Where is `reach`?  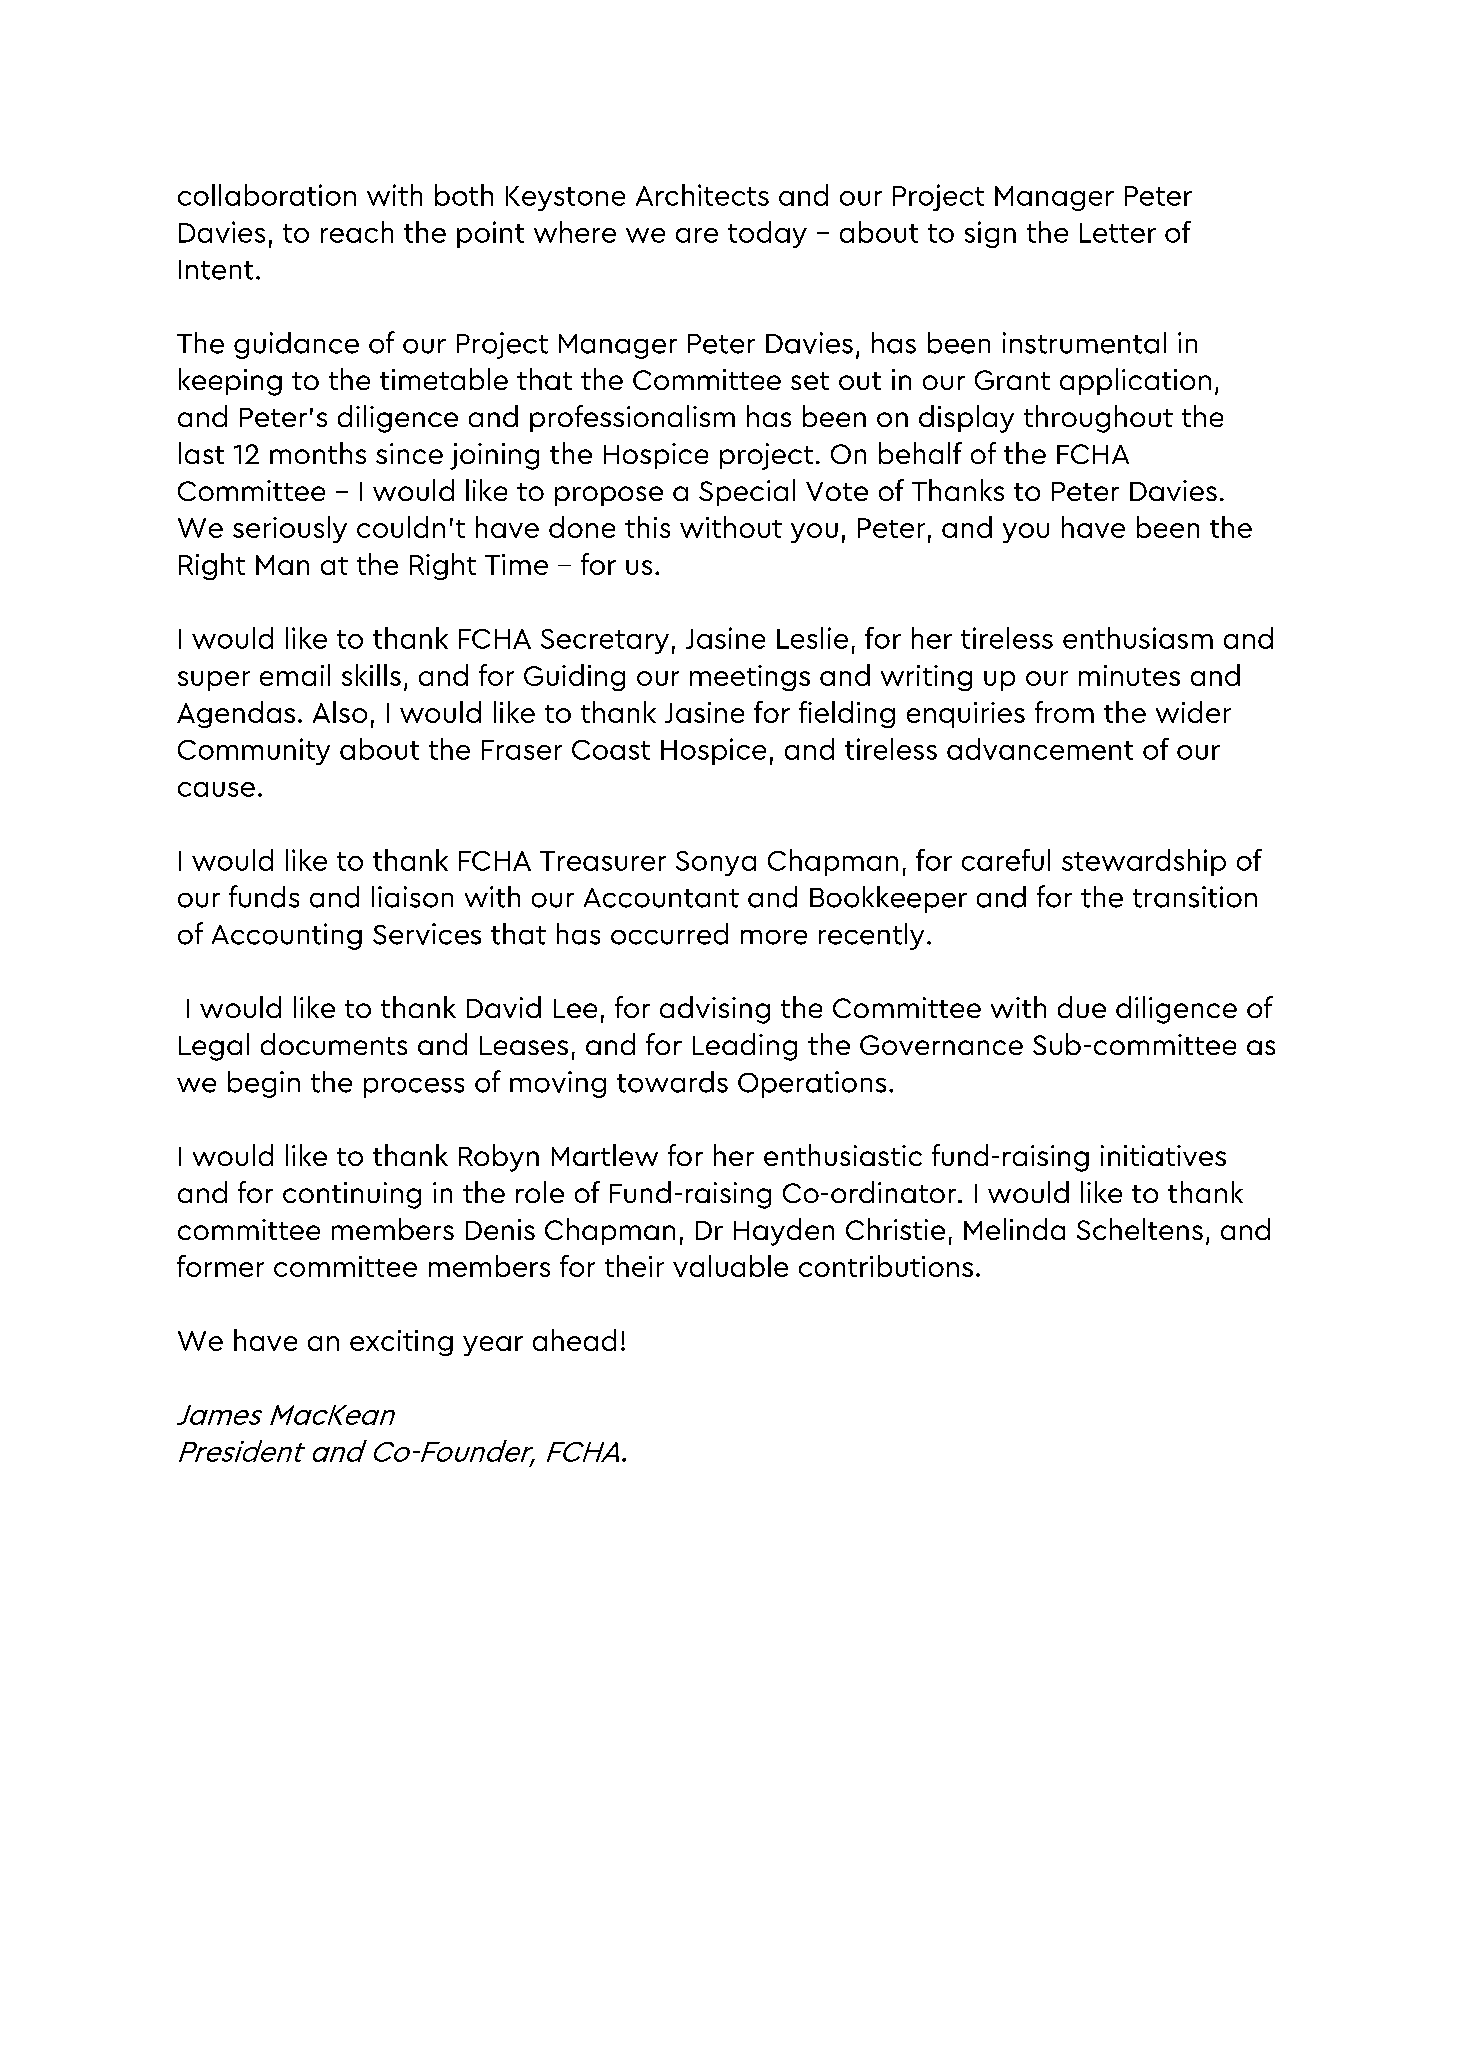 reach is located at coordinates (357, 232).
